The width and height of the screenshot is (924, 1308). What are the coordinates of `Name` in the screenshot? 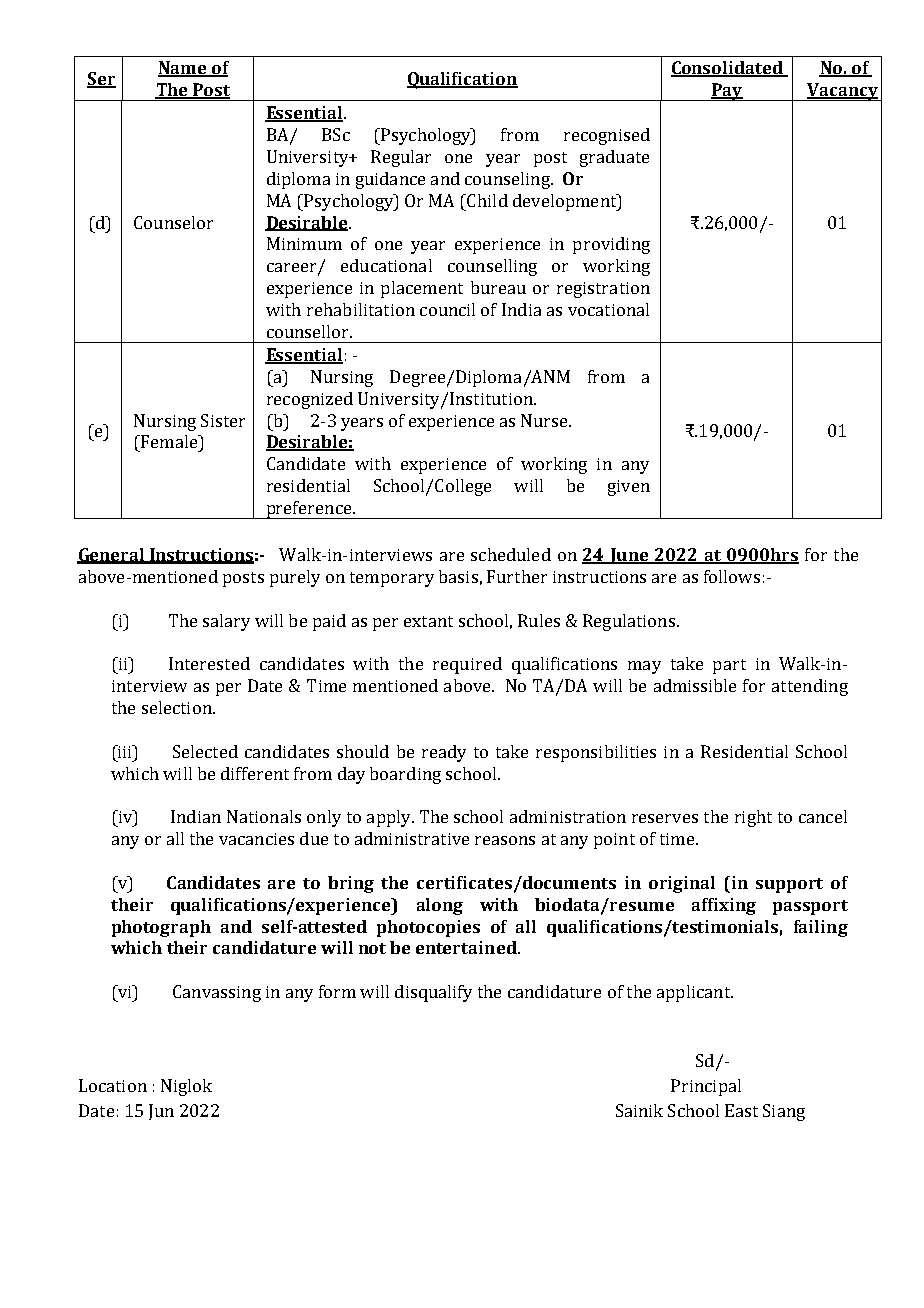 It's located at (183, 69).
